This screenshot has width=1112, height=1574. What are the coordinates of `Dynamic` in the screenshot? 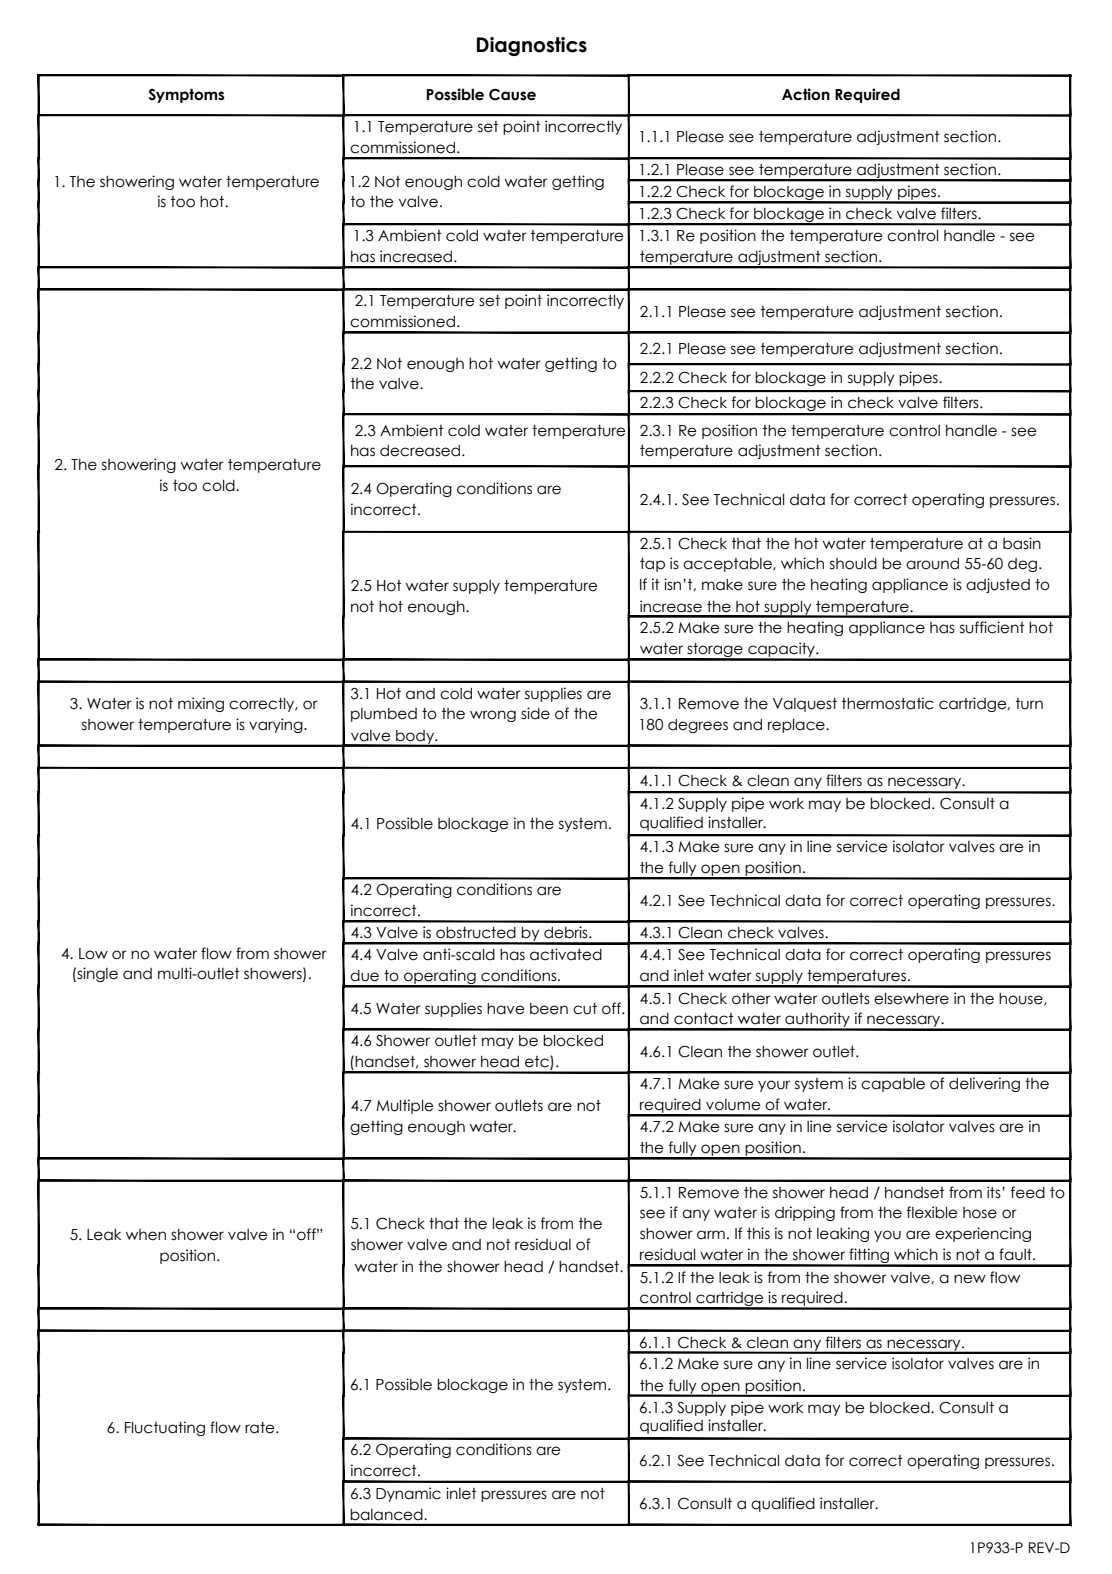 It's located at (408, 1494).
